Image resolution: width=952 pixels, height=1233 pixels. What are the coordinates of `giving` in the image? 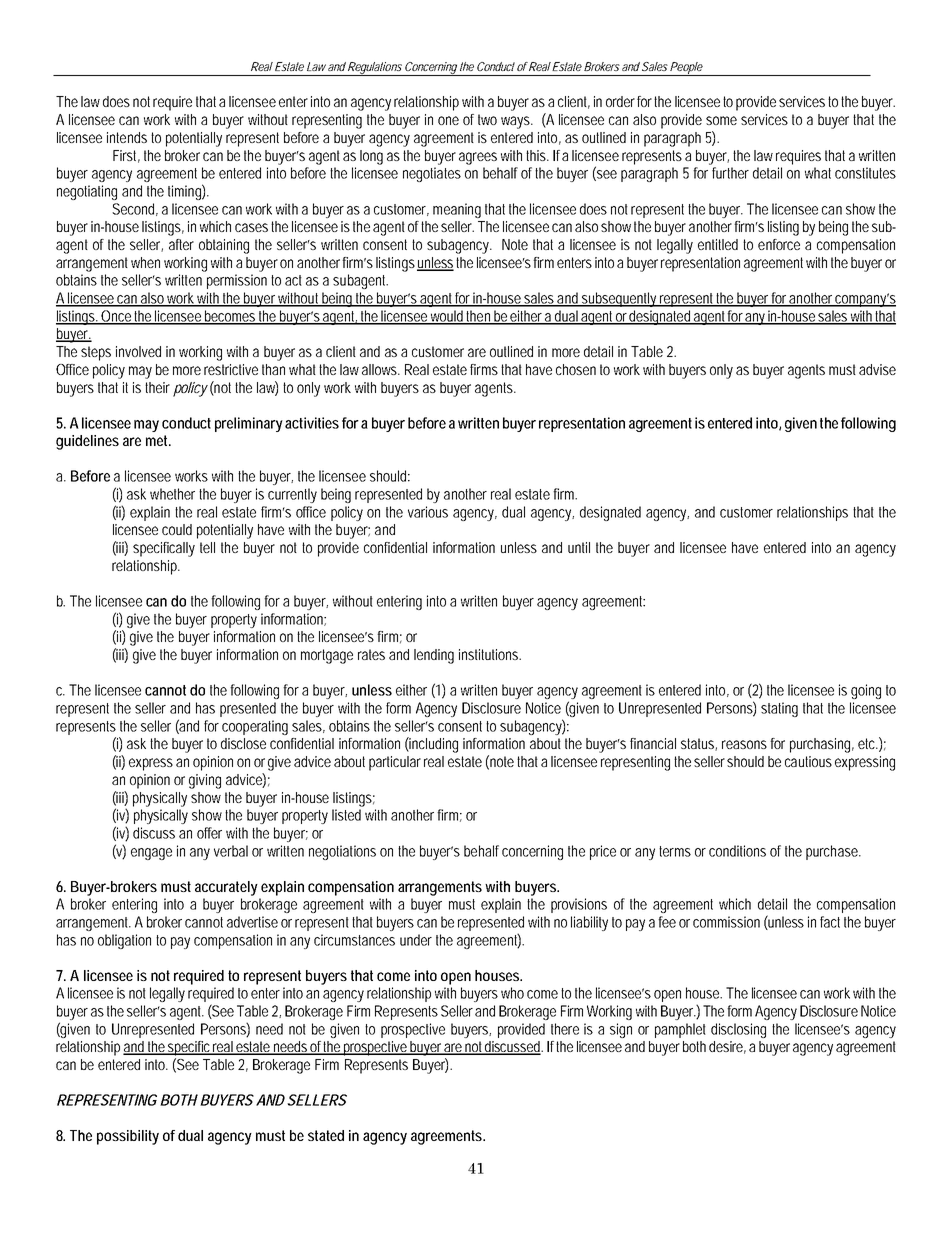 It's located at (205, 781).
